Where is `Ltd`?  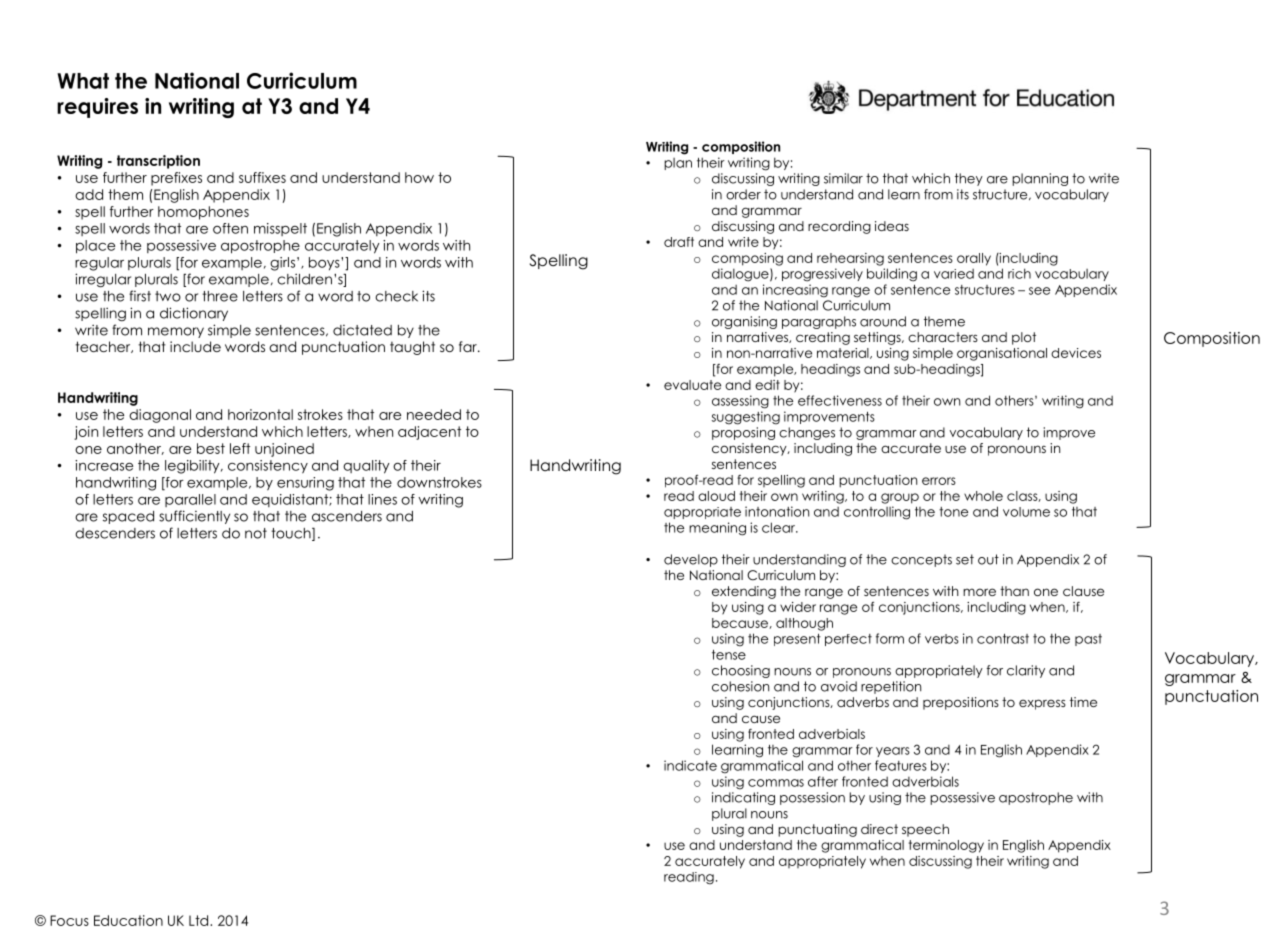
Ltd is located at coordinates (200, 920).
